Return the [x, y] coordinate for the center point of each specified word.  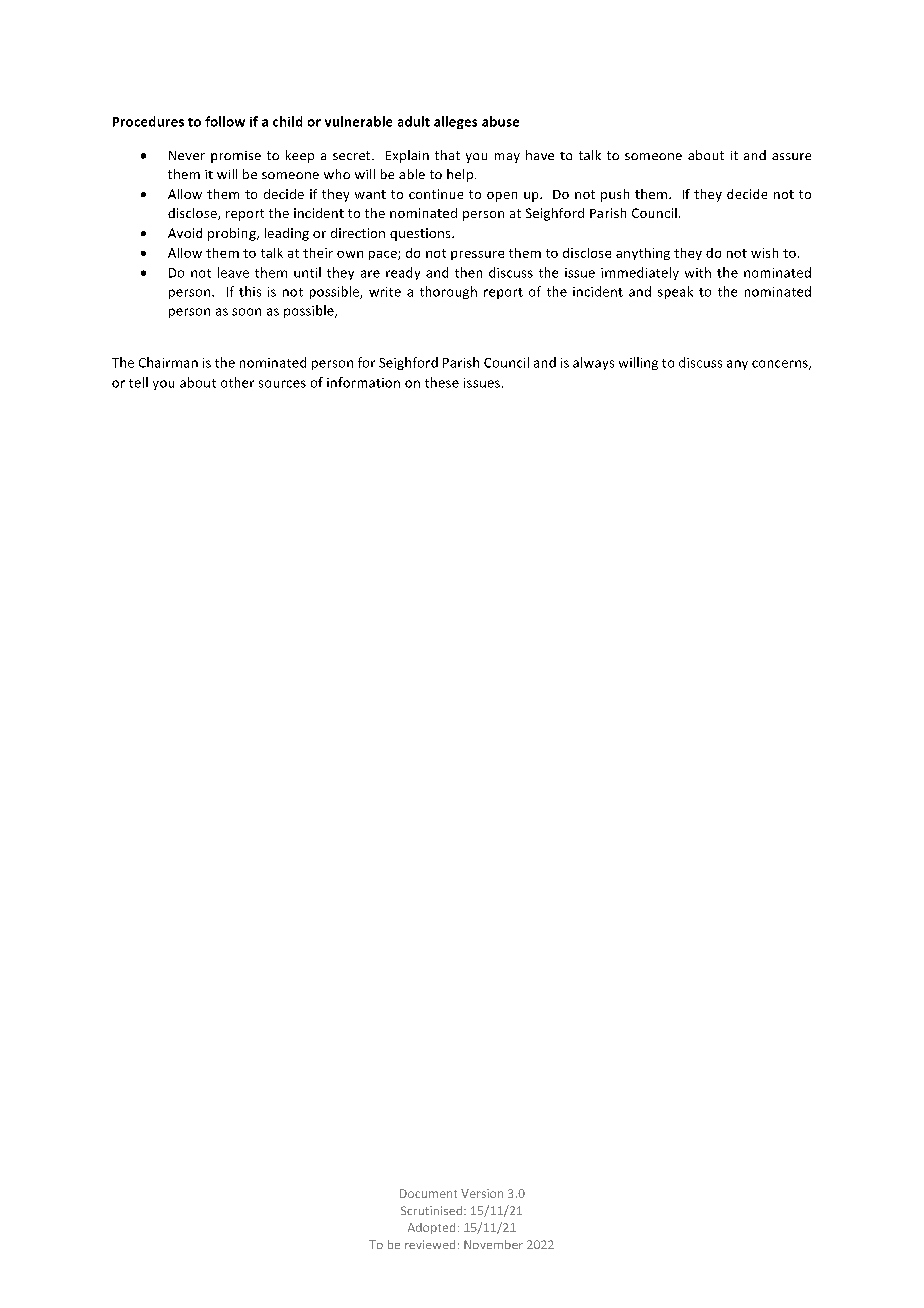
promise [236, 157]
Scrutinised [433, 1210]
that [447, 155]
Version [482, 1193]
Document [428, 1193]
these [442, 382]
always [593, 363]
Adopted [431, 1228]
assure [791, 156]
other [237, 382]
